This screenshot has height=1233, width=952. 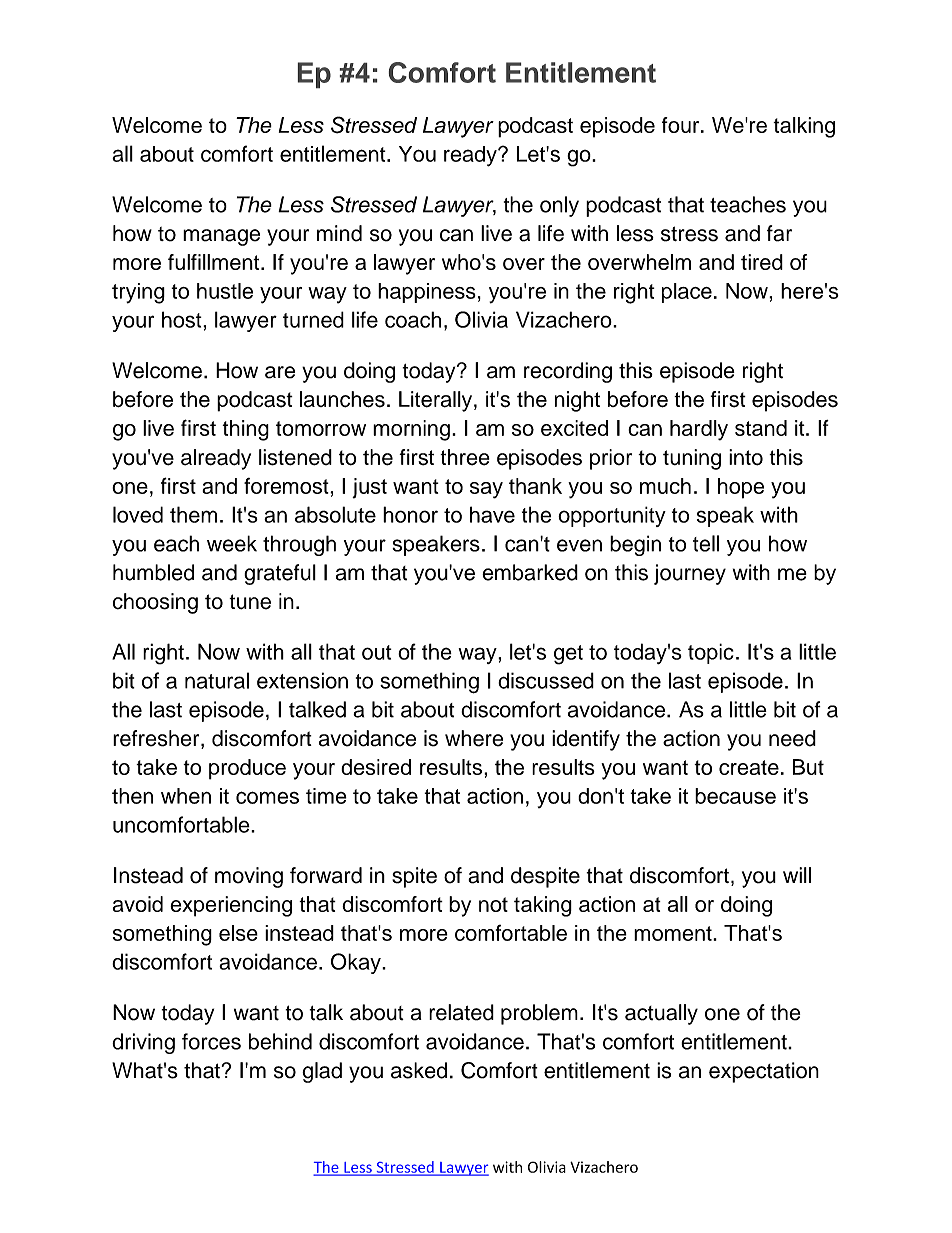 I want to click on into, so click(x=746, y=457).
